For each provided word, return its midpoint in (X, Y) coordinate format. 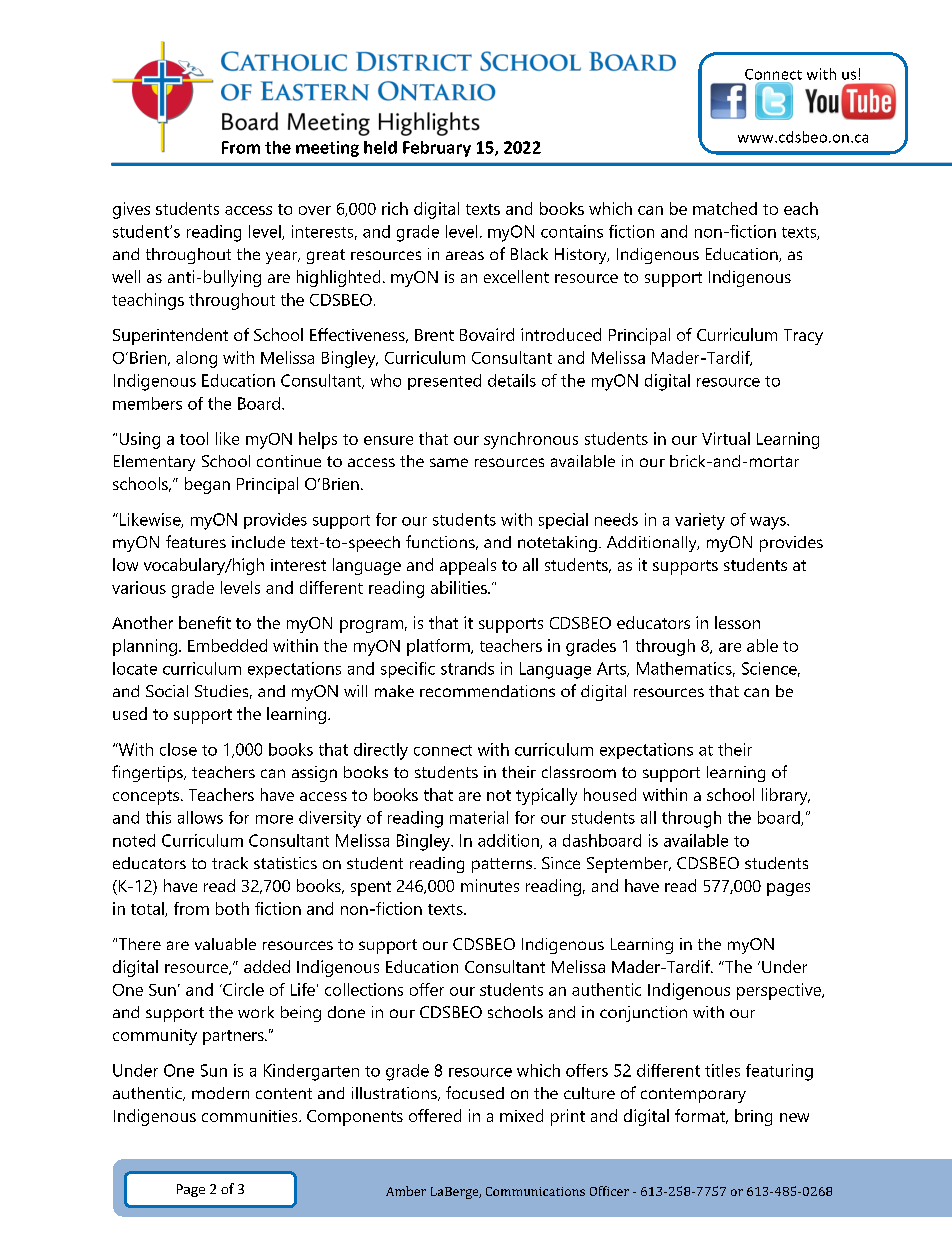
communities (251, 1116)
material (479, 817)
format (701, 1116)
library (786, 796)
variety (700, 521)
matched (725, 208)
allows (200, 817)
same (449, 462)
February (437, 149)
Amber (406, 1191)
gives (131, 210)
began (207, 485)
